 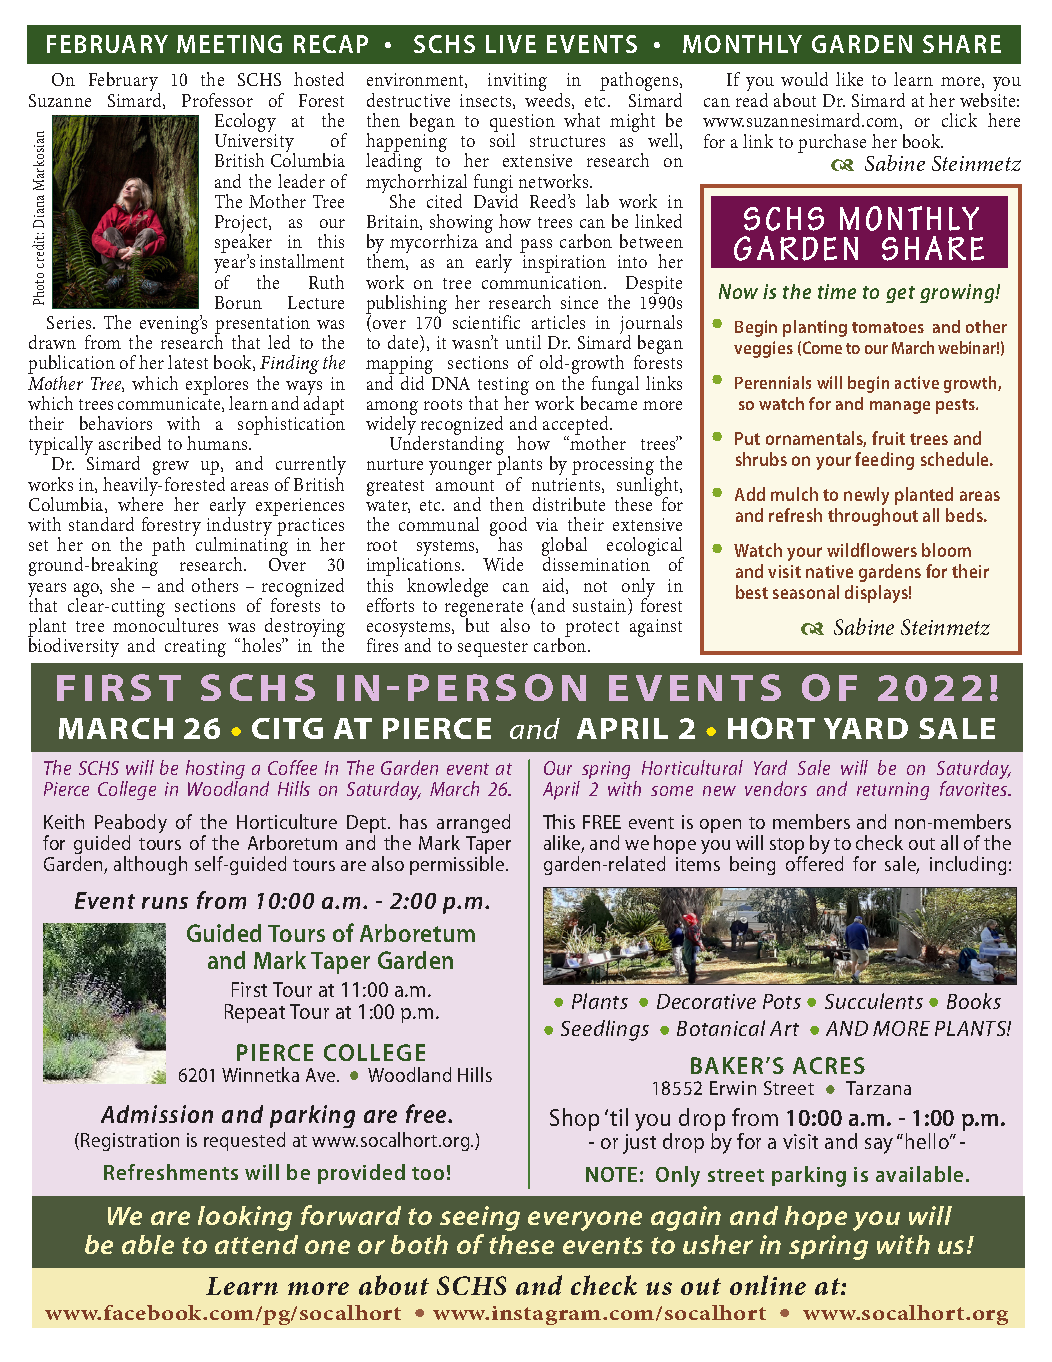 What do you see at coordinates (245, 1218) in the image?
I see `looking` at bounding box center [245, 1218].
